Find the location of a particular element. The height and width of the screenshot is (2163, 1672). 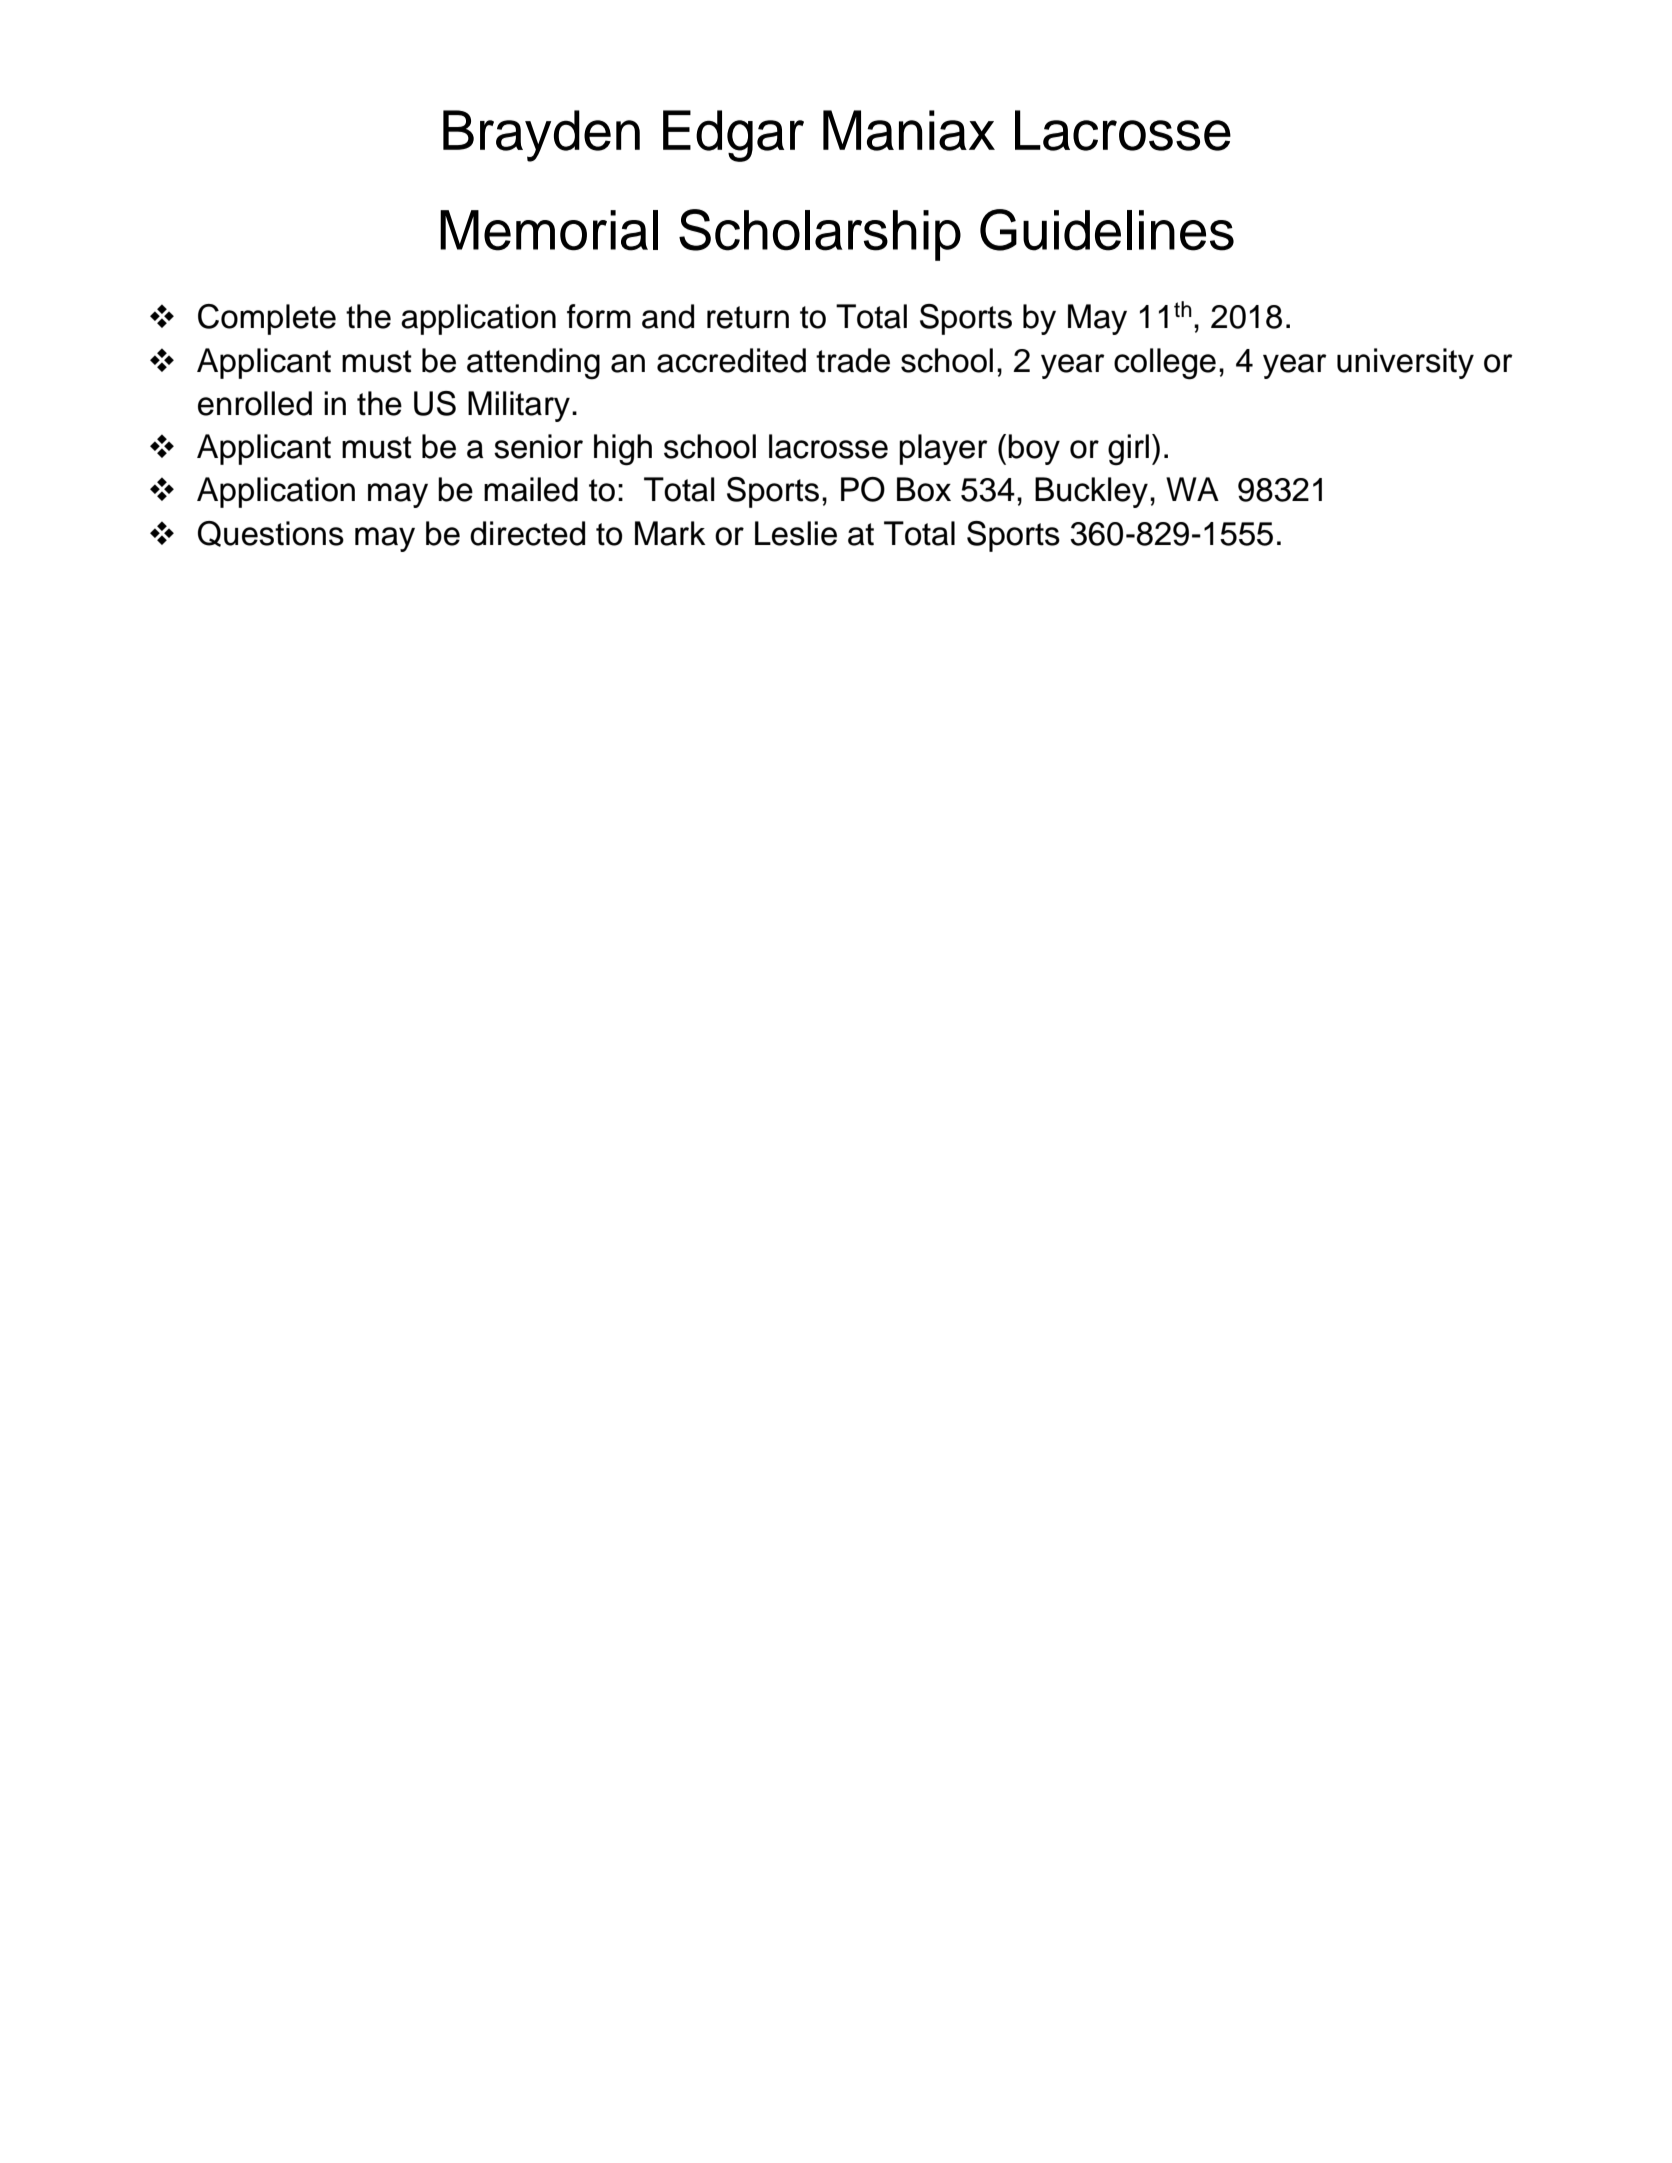

return is located at coordinates (748, 317).
